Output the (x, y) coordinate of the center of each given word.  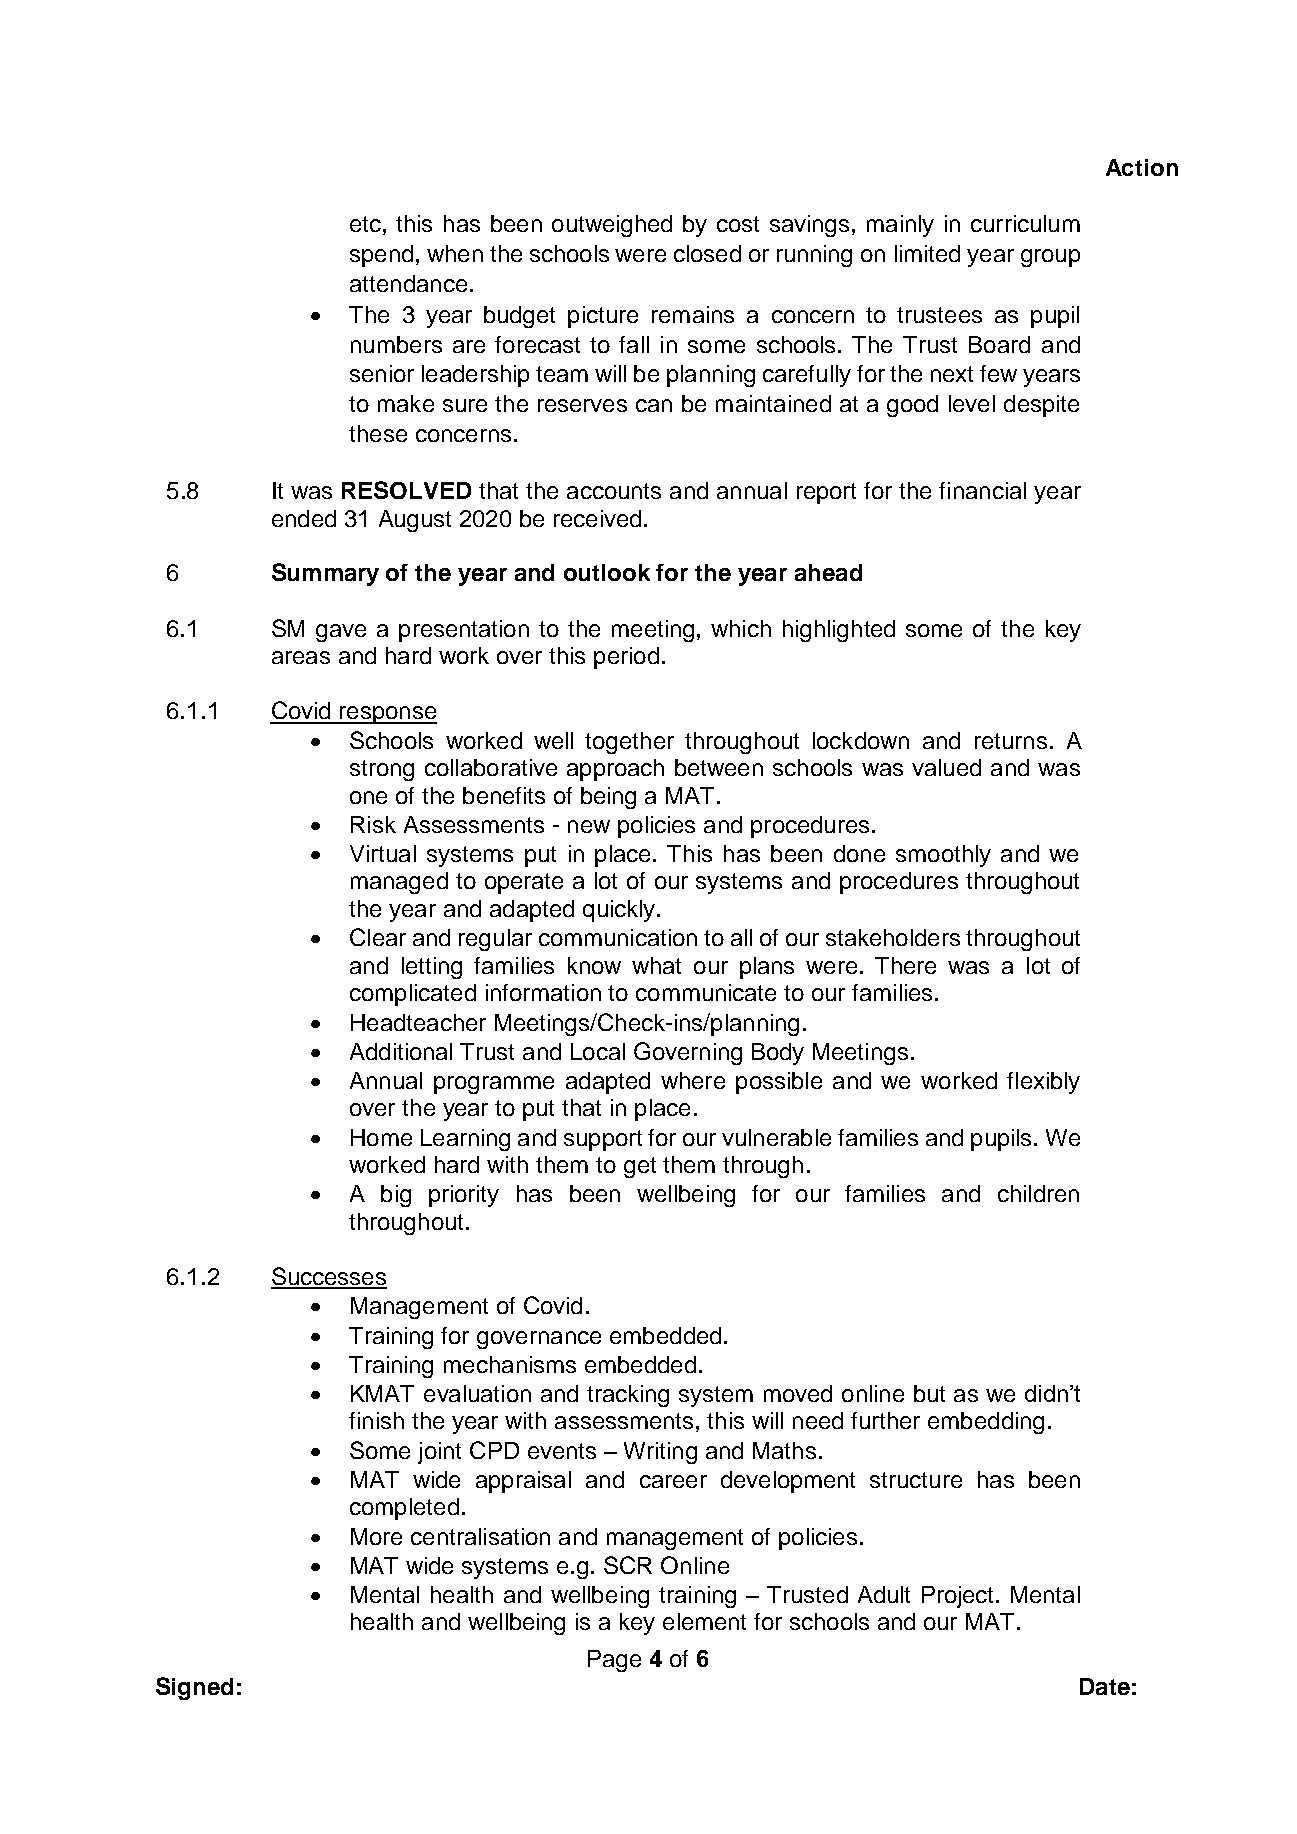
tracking (628, 1396)
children (1038, 1193)
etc (365, 224)
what (656, 965)
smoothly (943, 856)
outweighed (612, 226)
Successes (329, 1277)
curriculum (1025, 223)
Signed (194, 1688)
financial (982, 490)
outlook (607, 572)
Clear (378, 937)
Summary (325, 574)
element (704, 1621)
